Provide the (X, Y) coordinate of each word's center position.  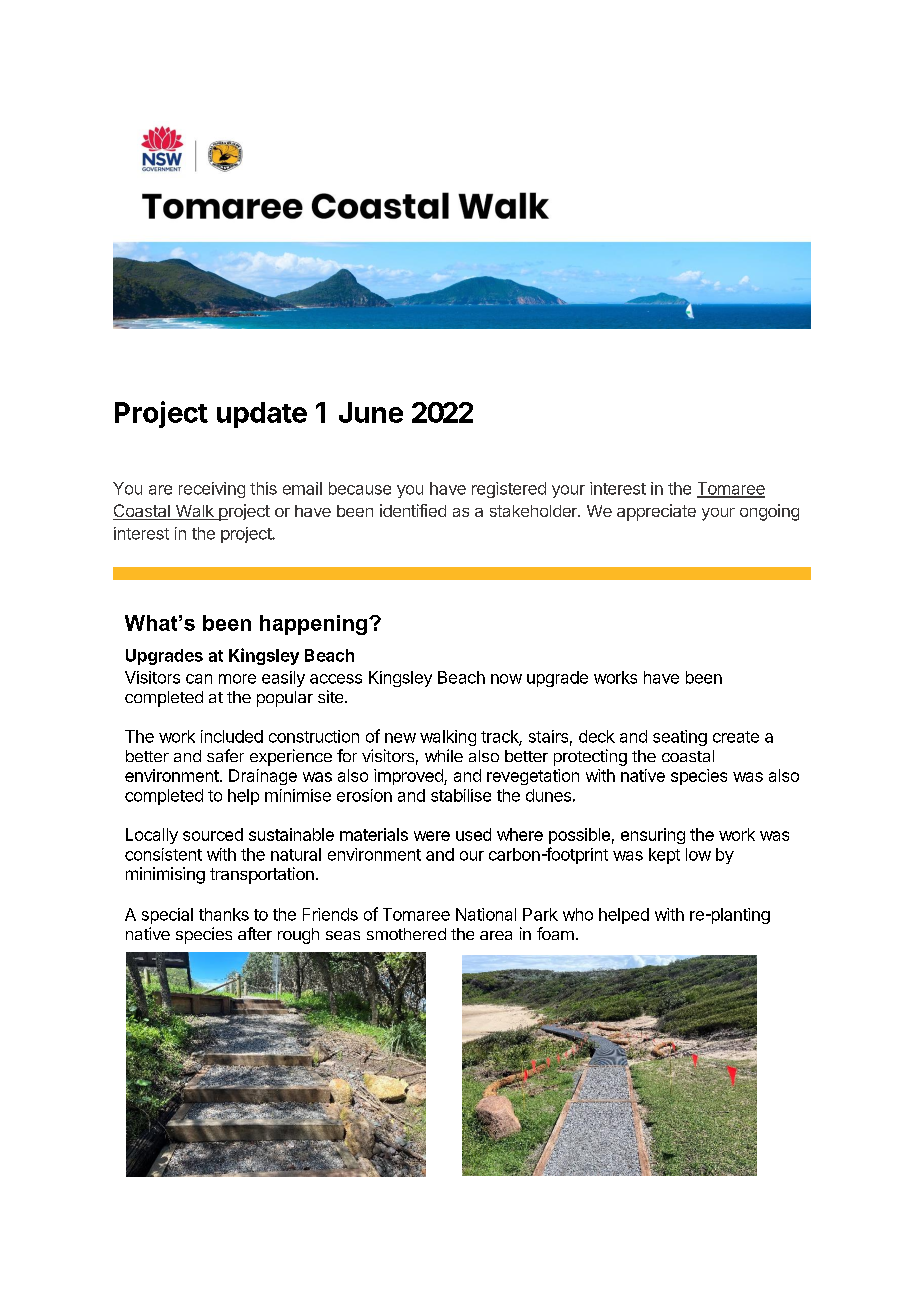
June (371, 412)
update (262, 415)
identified (413, 510)
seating (680, 738)
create (736, 737)
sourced (213, 834)
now (506, 679)
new (400, 738)
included (232, 736)
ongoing (769, 512)
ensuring (653, 836)
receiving (212, 490)
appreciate (656, 512)
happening (313, 625)
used (473, 834)
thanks (224, 914)
